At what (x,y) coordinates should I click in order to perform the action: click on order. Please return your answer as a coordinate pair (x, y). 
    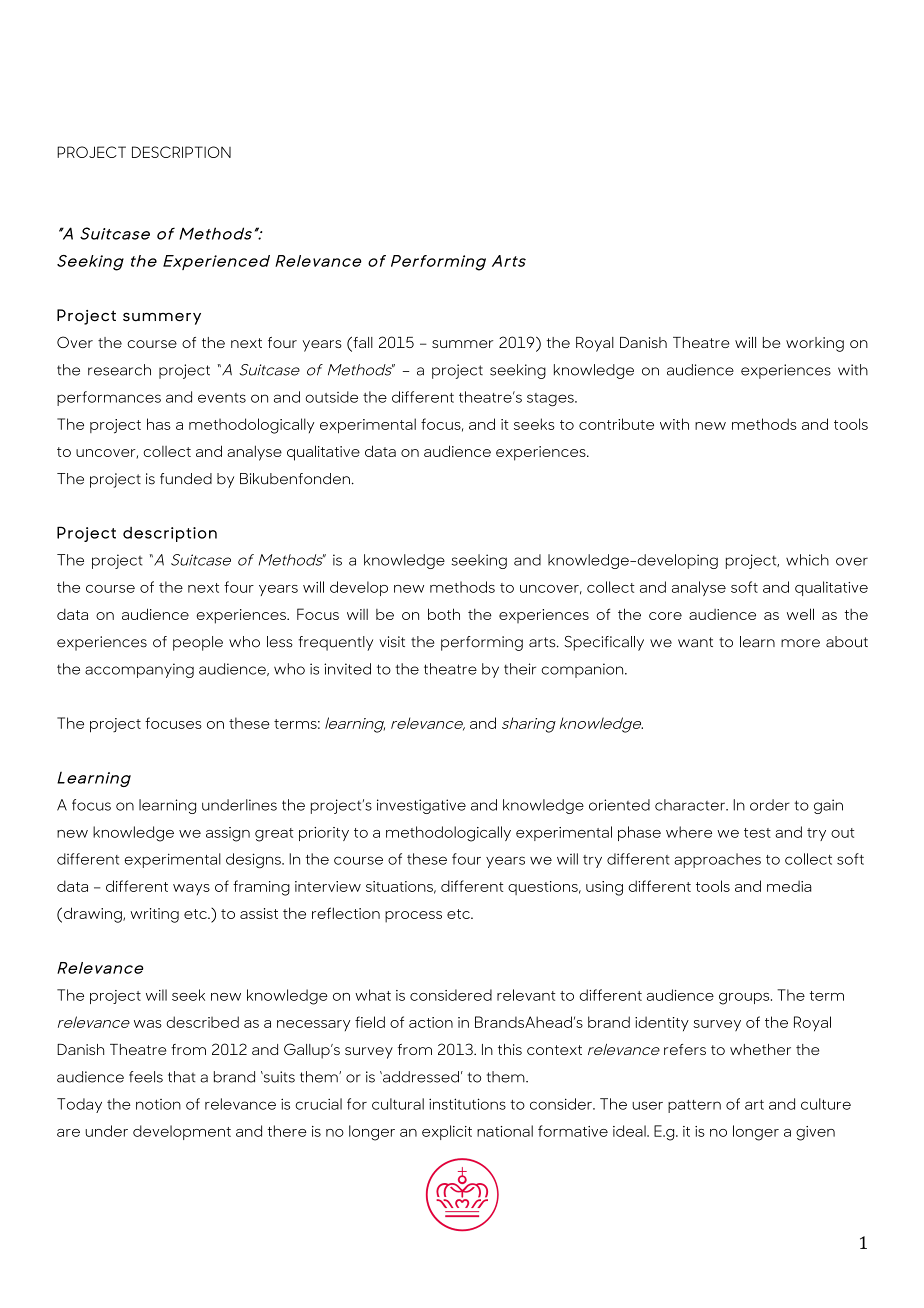
    Looking at the image, I should click on (770, 805).
